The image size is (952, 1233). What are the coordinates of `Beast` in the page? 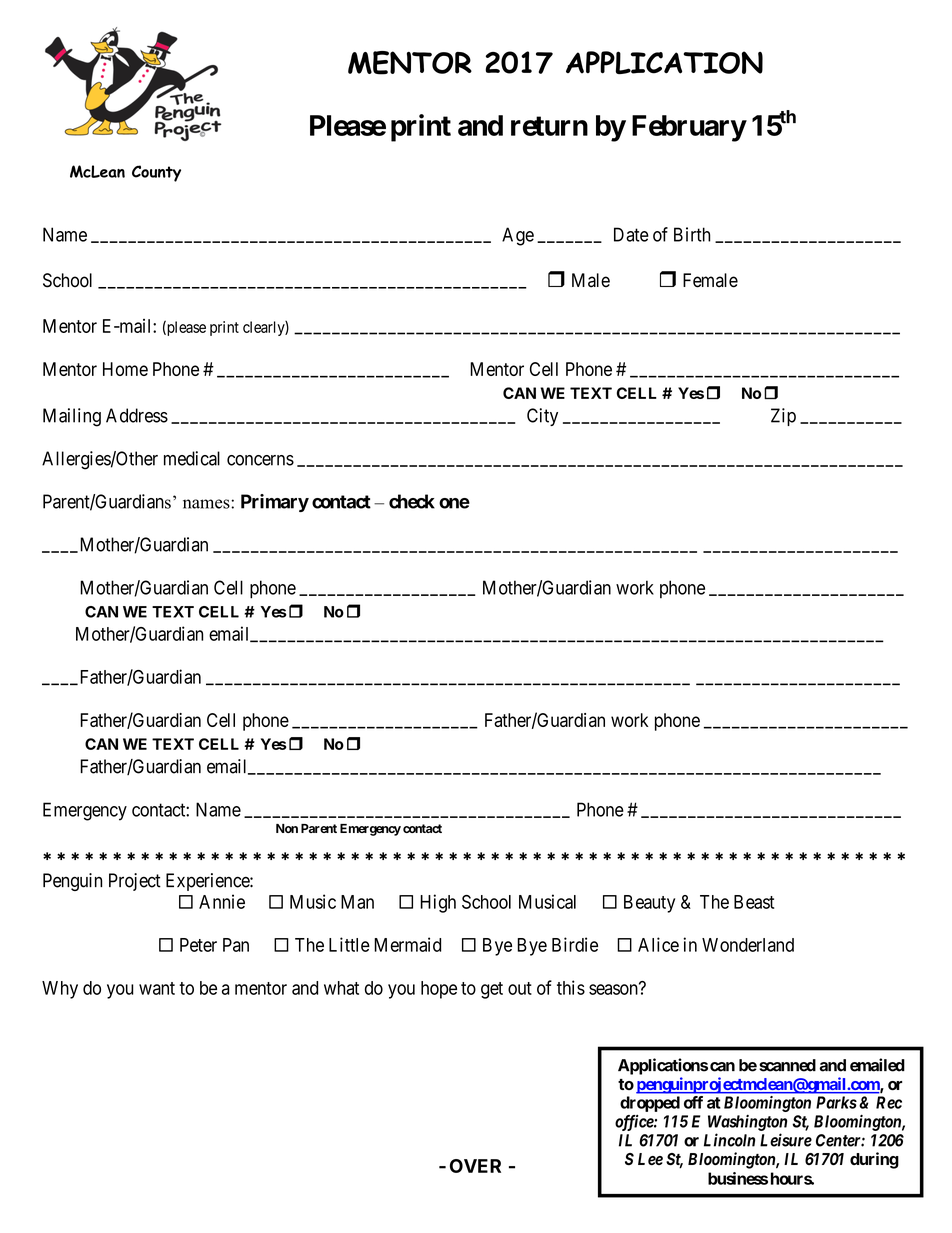 It's located at (754, 902).
